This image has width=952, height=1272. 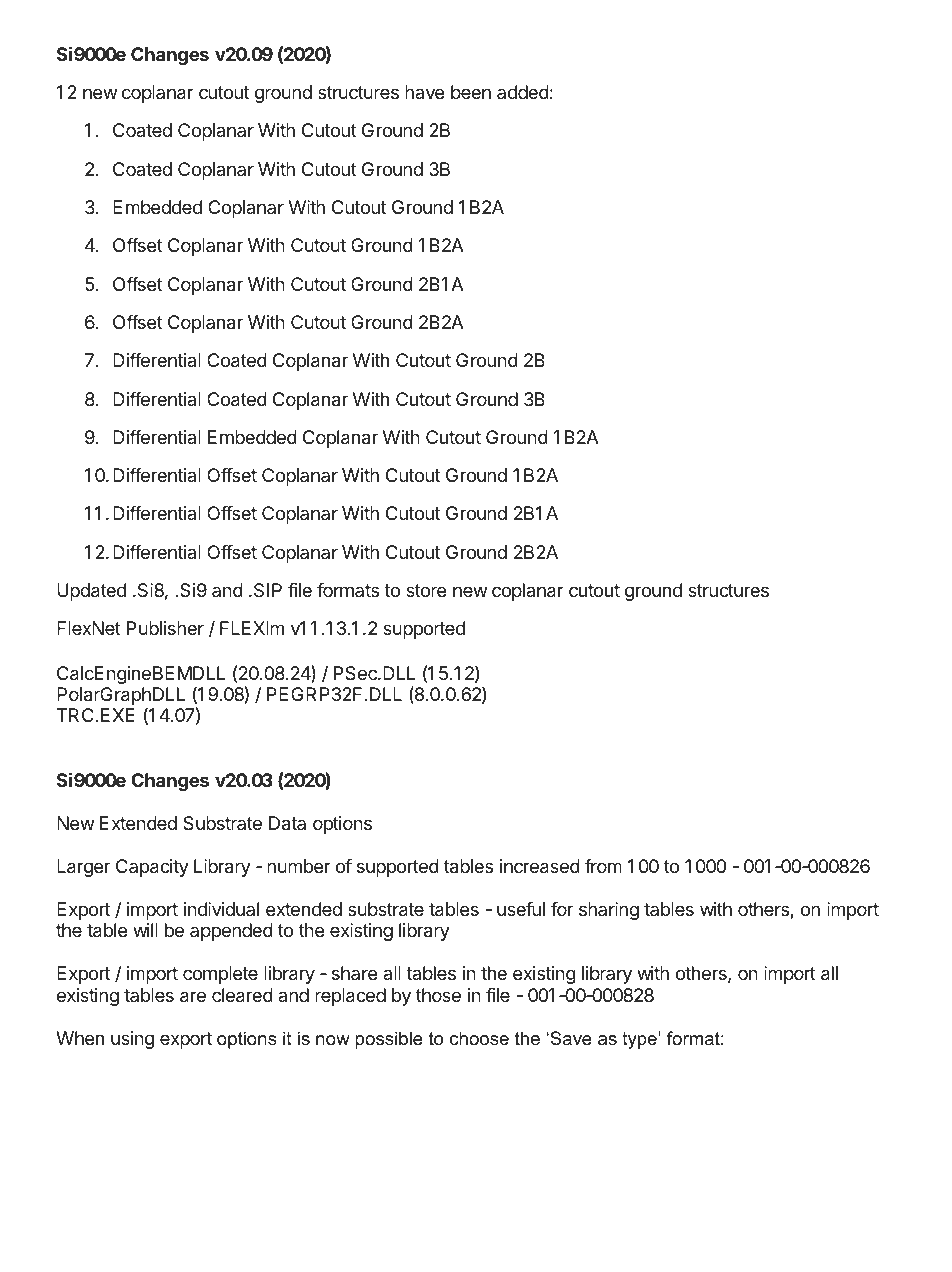 I want to click on added, so click(x=523, y=92).
